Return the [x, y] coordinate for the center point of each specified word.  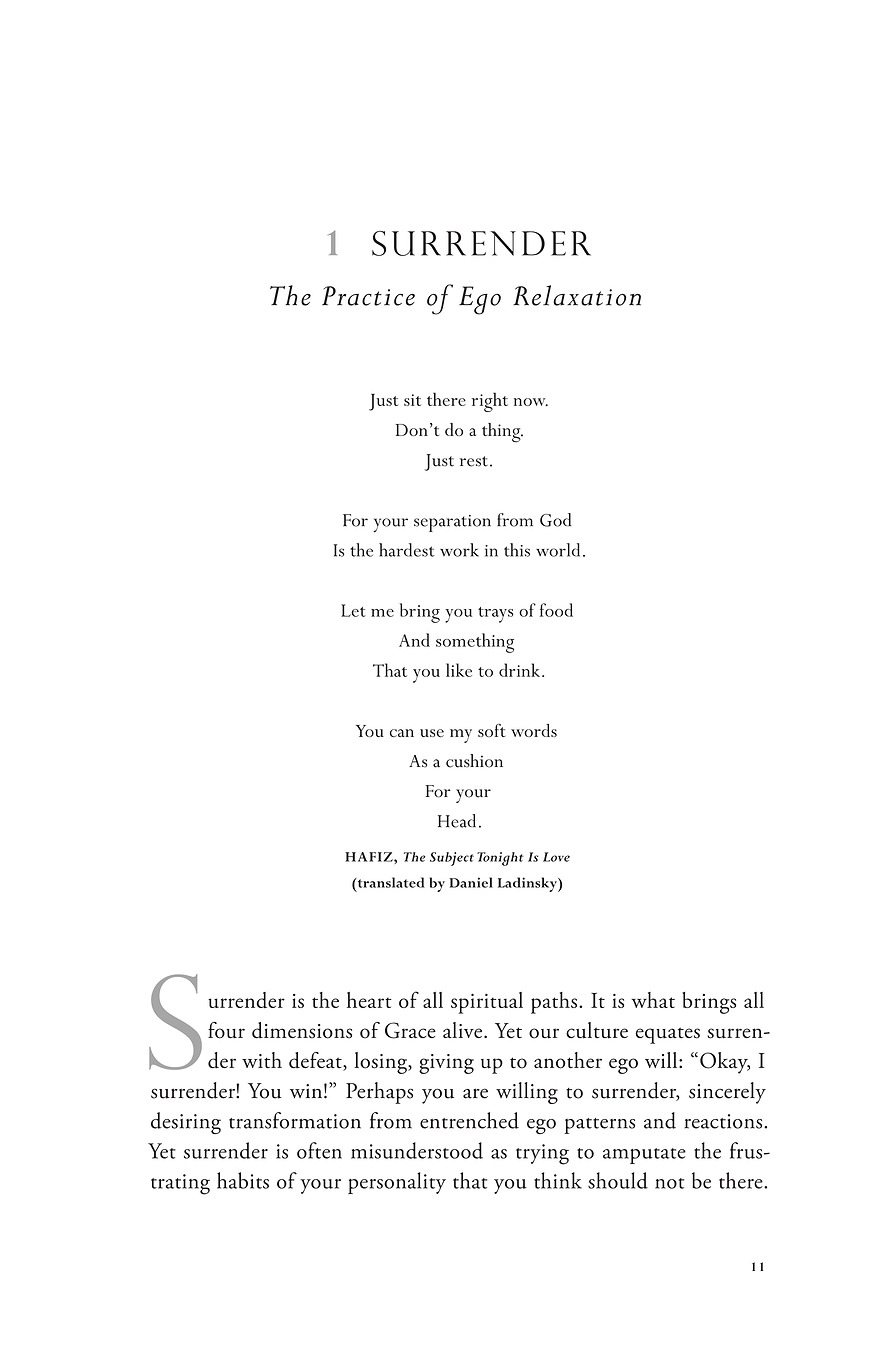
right [490, 402]
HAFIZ [370, 857]
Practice [368, 296]
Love [556, 857]
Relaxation [577, 295]
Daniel [471, 882]
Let [353, 610]
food [556, 610]
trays [496, 615]
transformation [295, 1120]
